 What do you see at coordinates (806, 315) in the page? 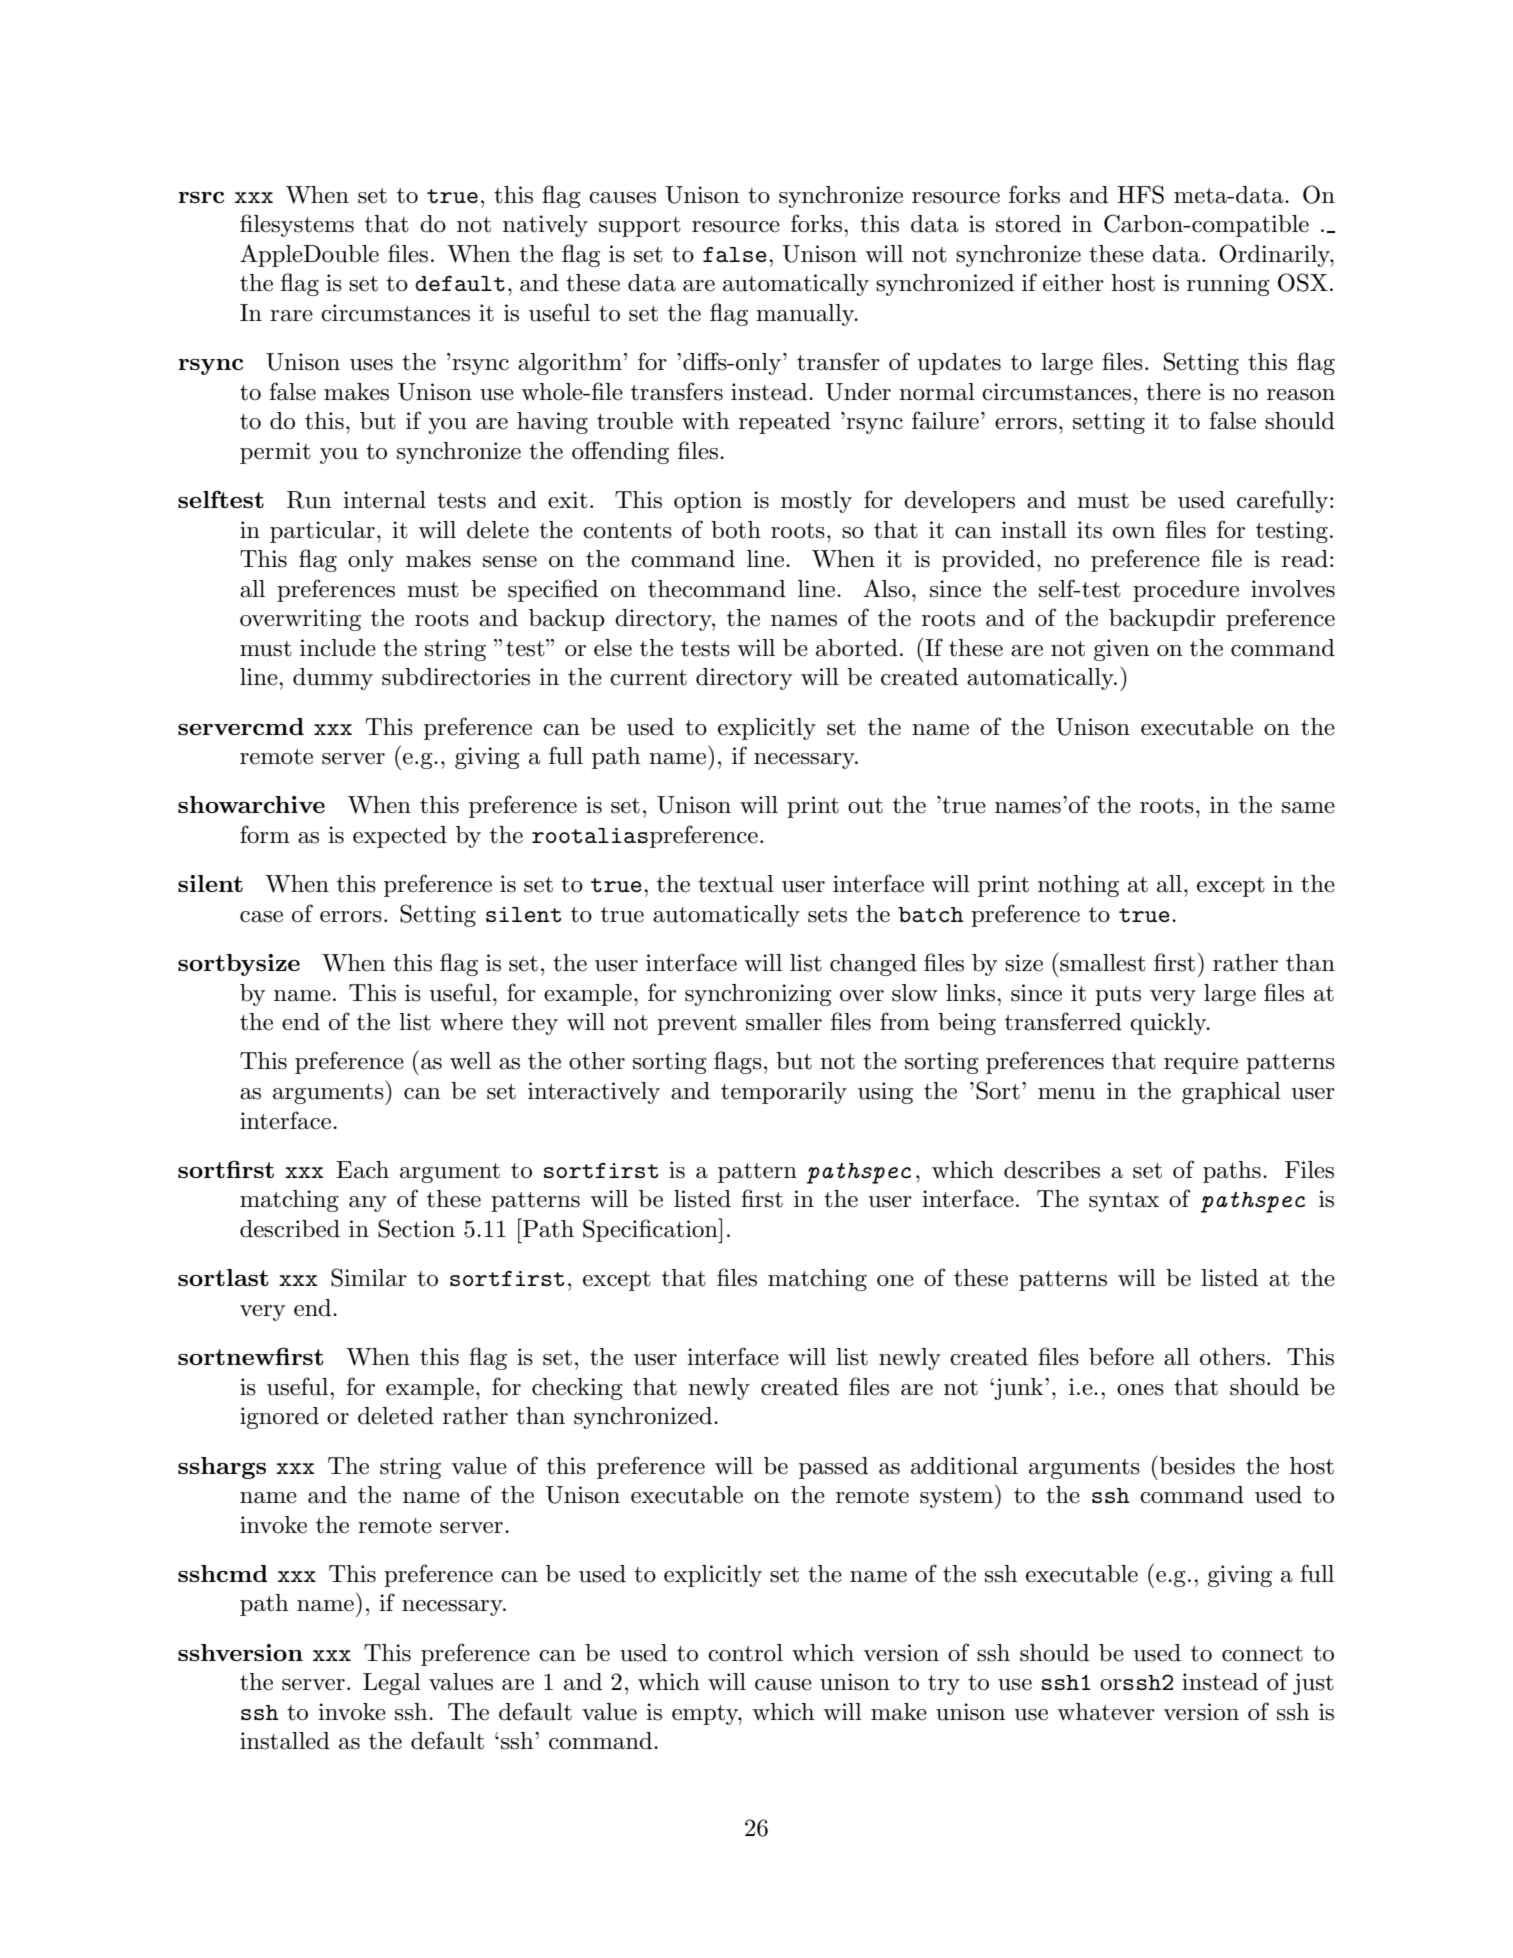
I see `manually` at bounding box center [806, 315].
